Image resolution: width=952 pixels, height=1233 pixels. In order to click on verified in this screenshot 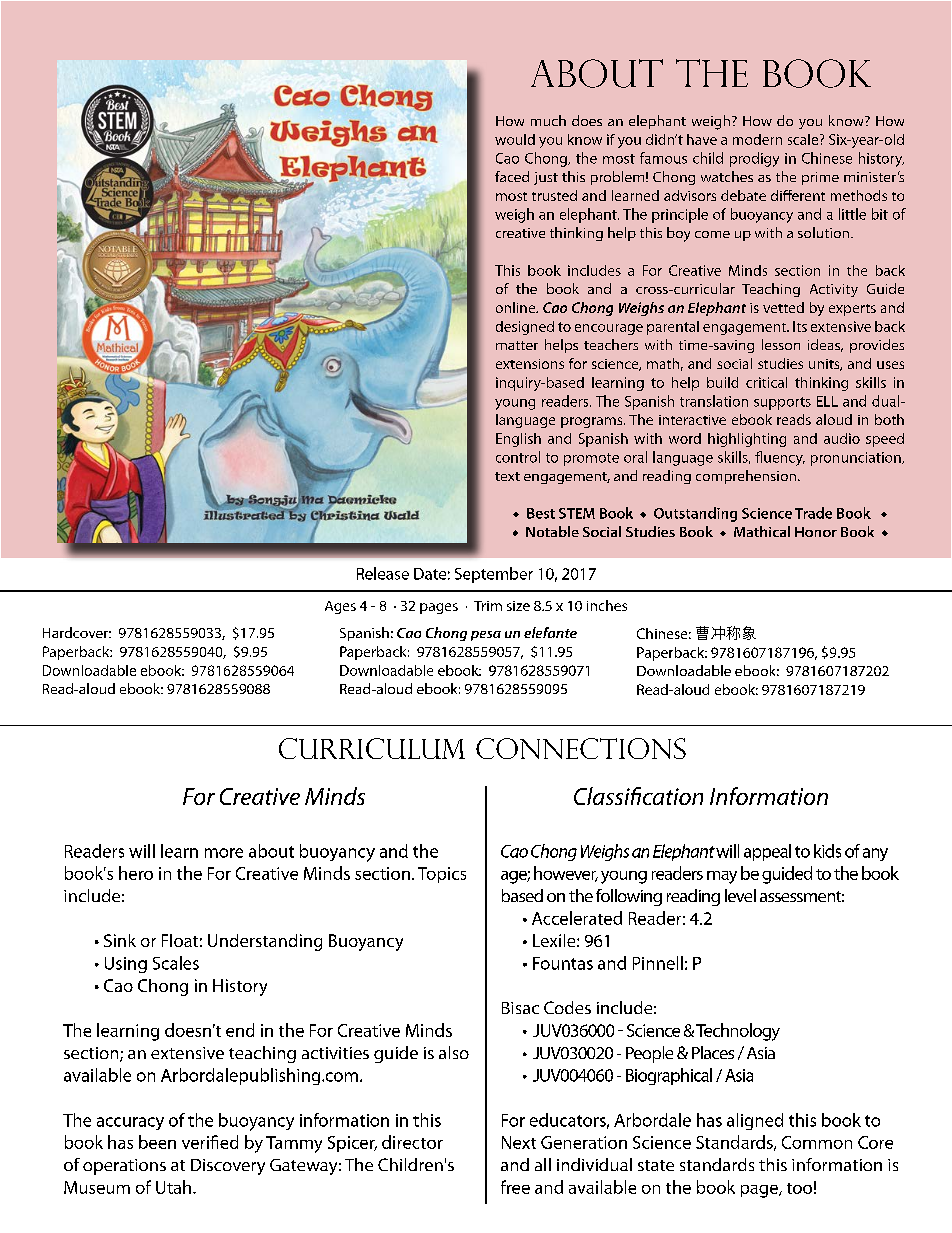, I will do `click(210, 1142)`.
